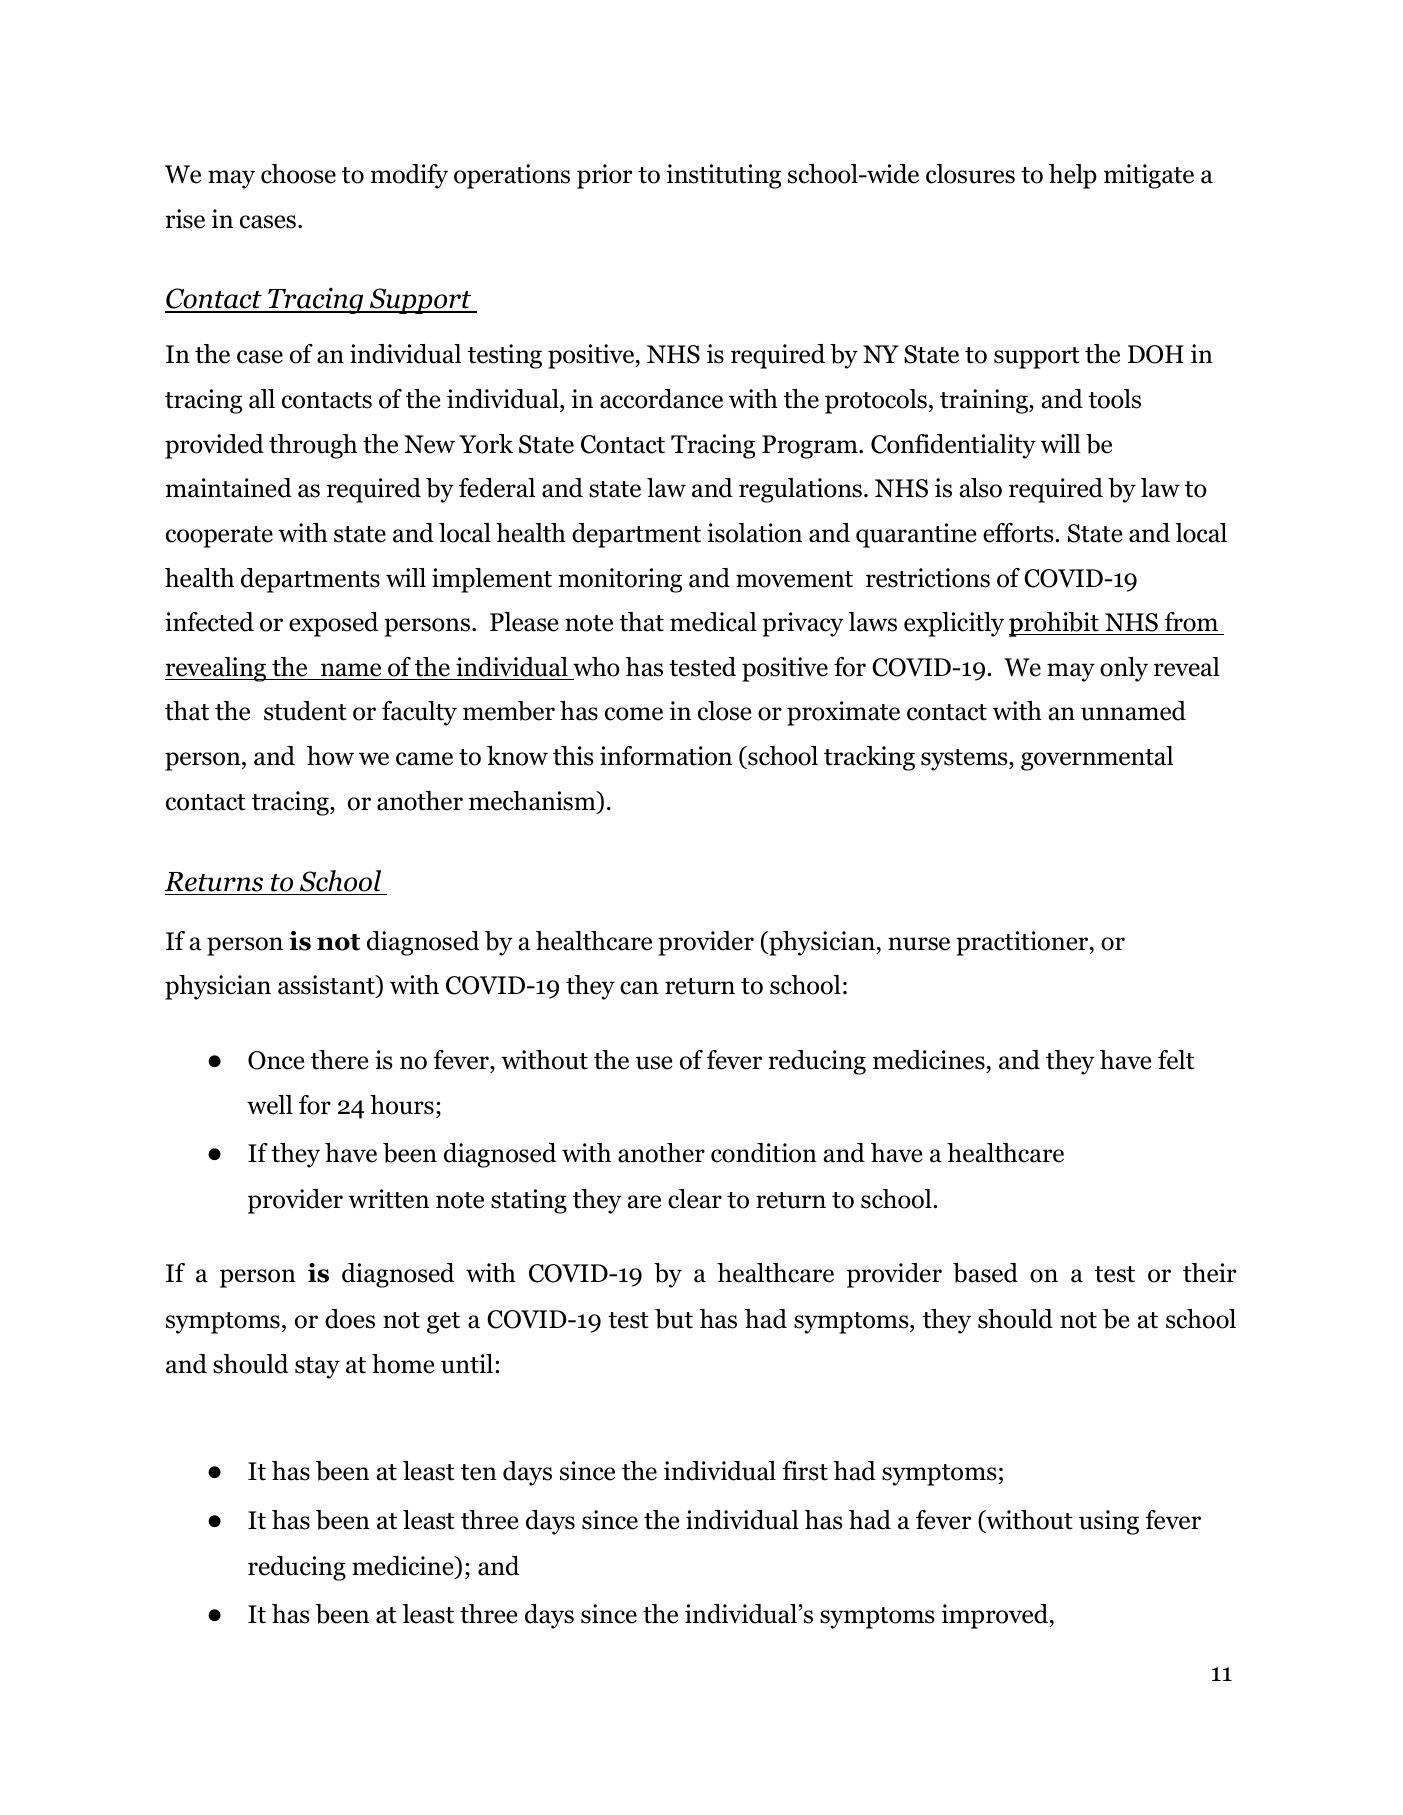  What do you see at coordinates (330, 756) in the screenshot?
I see `how` at bounding box center [330, 756].
